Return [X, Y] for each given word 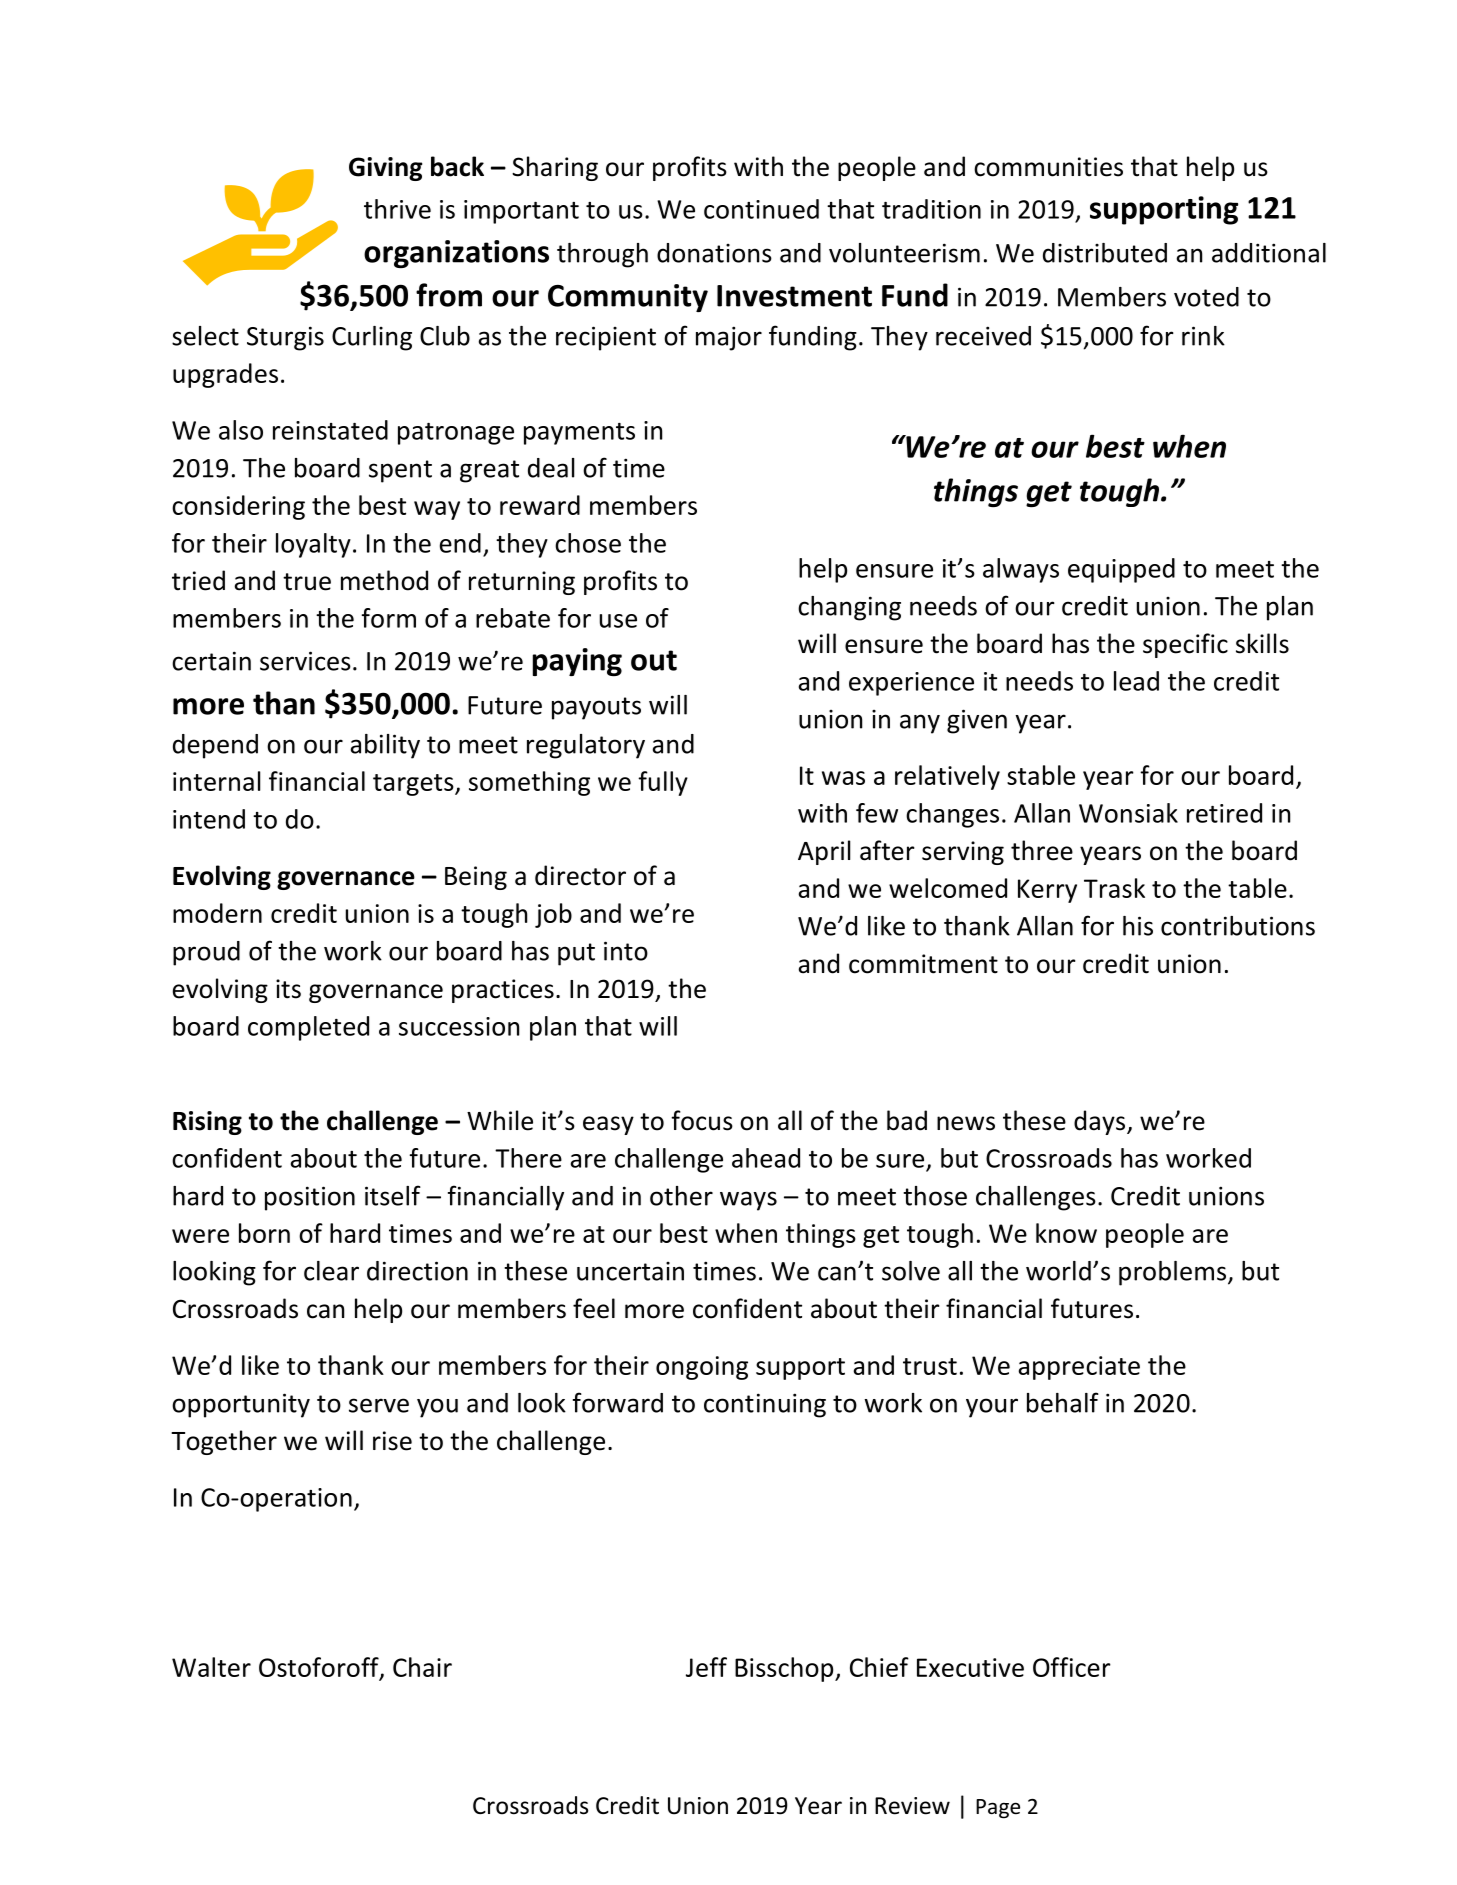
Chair [422, 1667]
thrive [397, 209]
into [626, 951]
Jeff [706, 1667]
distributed [1105, 253]
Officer [1072, 1667]
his [1138, 926]
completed [308, 1028]
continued [761, 209]
